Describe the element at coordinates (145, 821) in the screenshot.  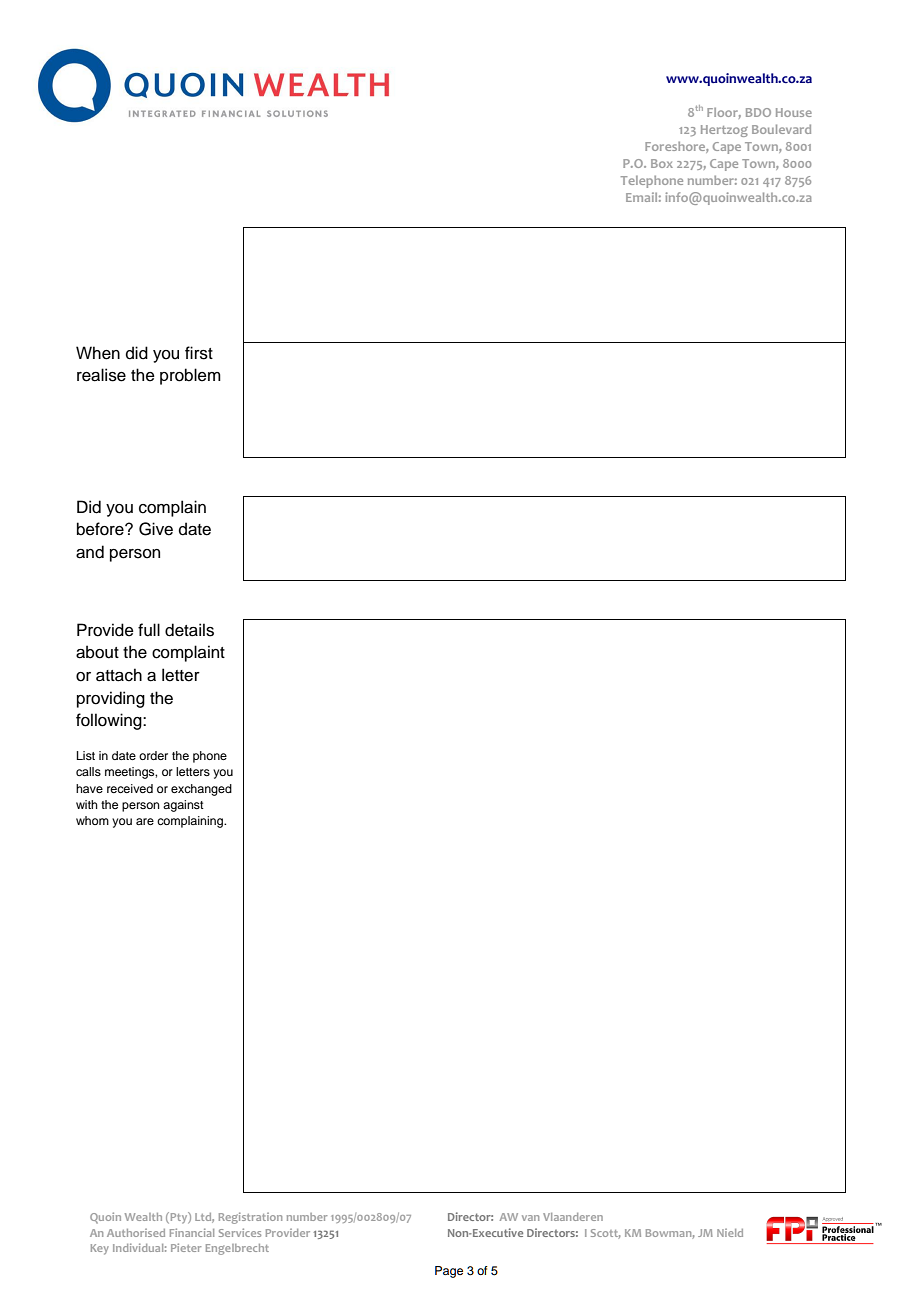
I see `are` at that location.
